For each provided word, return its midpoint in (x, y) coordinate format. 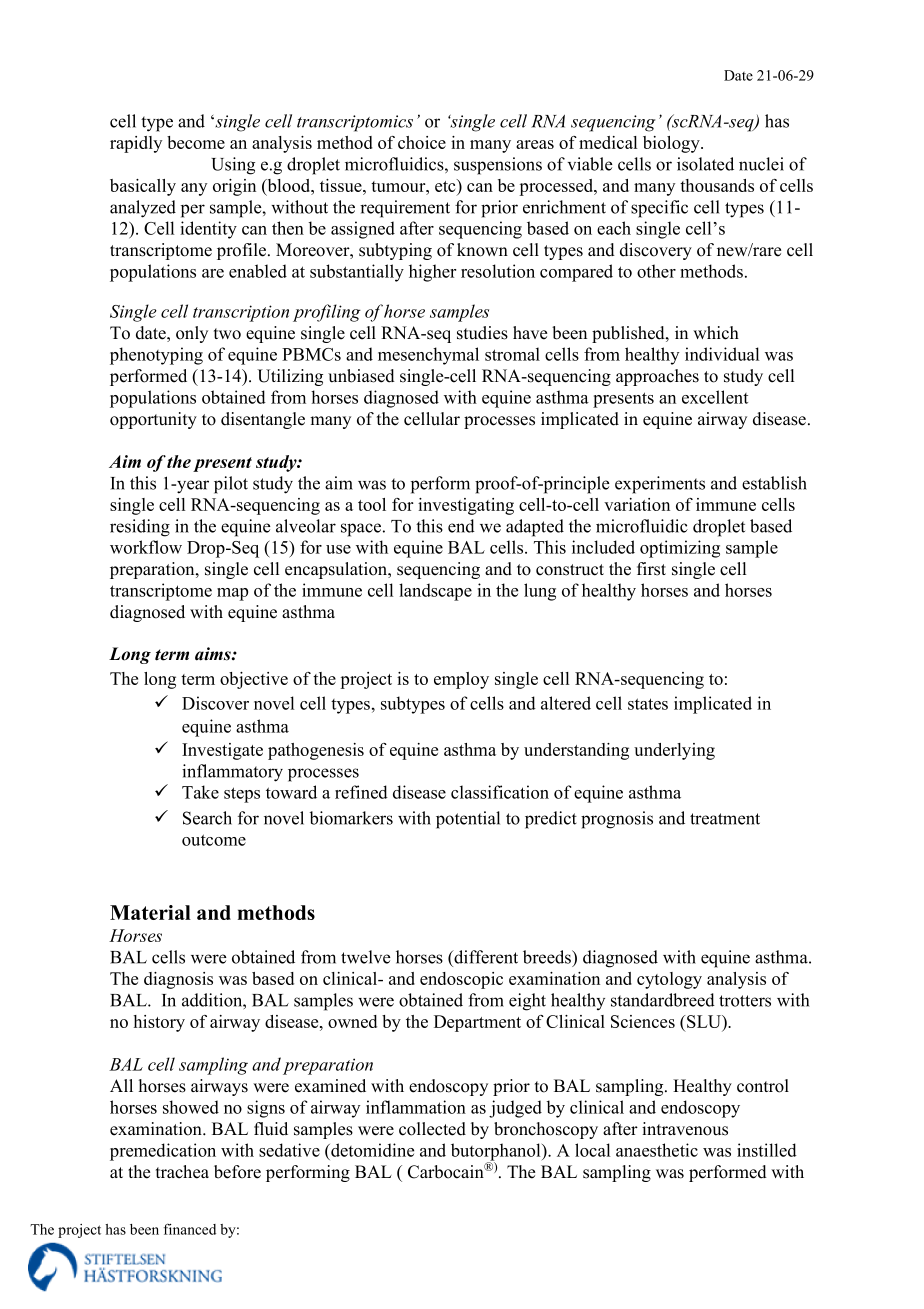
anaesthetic (657, 1150)
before (237, 1172)
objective (254, 680)
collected (432, 1129)
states (648, 704)
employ (461, 680)
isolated (705, 164)
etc (446, 187)
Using (233, 166)
